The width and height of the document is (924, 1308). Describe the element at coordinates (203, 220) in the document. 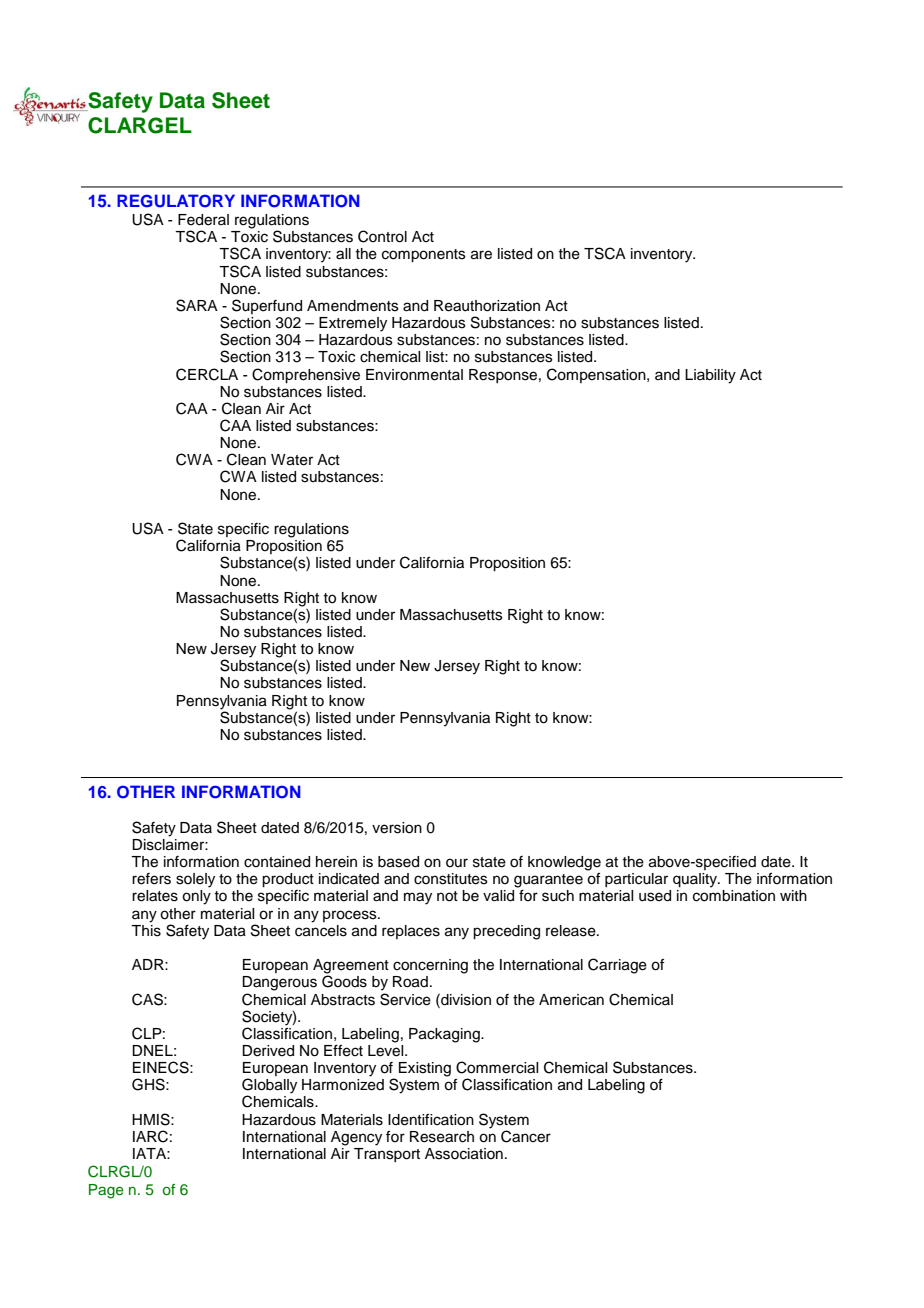

I see `Federal` at that location.
